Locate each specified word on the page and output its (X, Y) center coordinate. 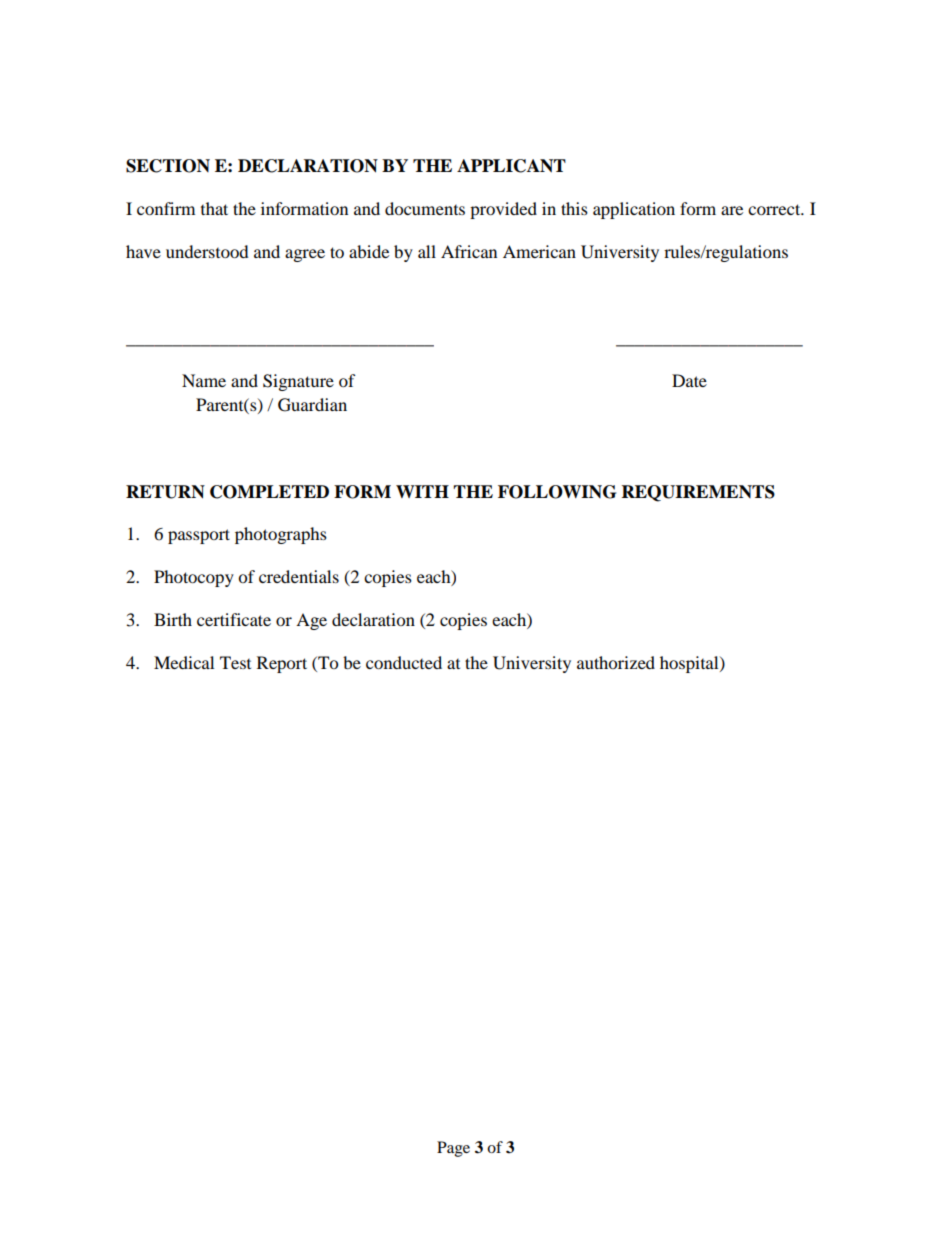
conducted (404, 662)
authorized (616, 662)
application (634, 210)
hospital (690, 664)
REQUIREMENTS (698, 493)
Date (689, 380)
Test (235, 662)
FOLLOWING (557, 492)
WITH (422, 491)
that (214, 208)
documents (425, 208)
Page (453, 1149)
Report (282, 664)
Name (204, 380)
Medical (184, 662)
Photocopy (194, 578)
